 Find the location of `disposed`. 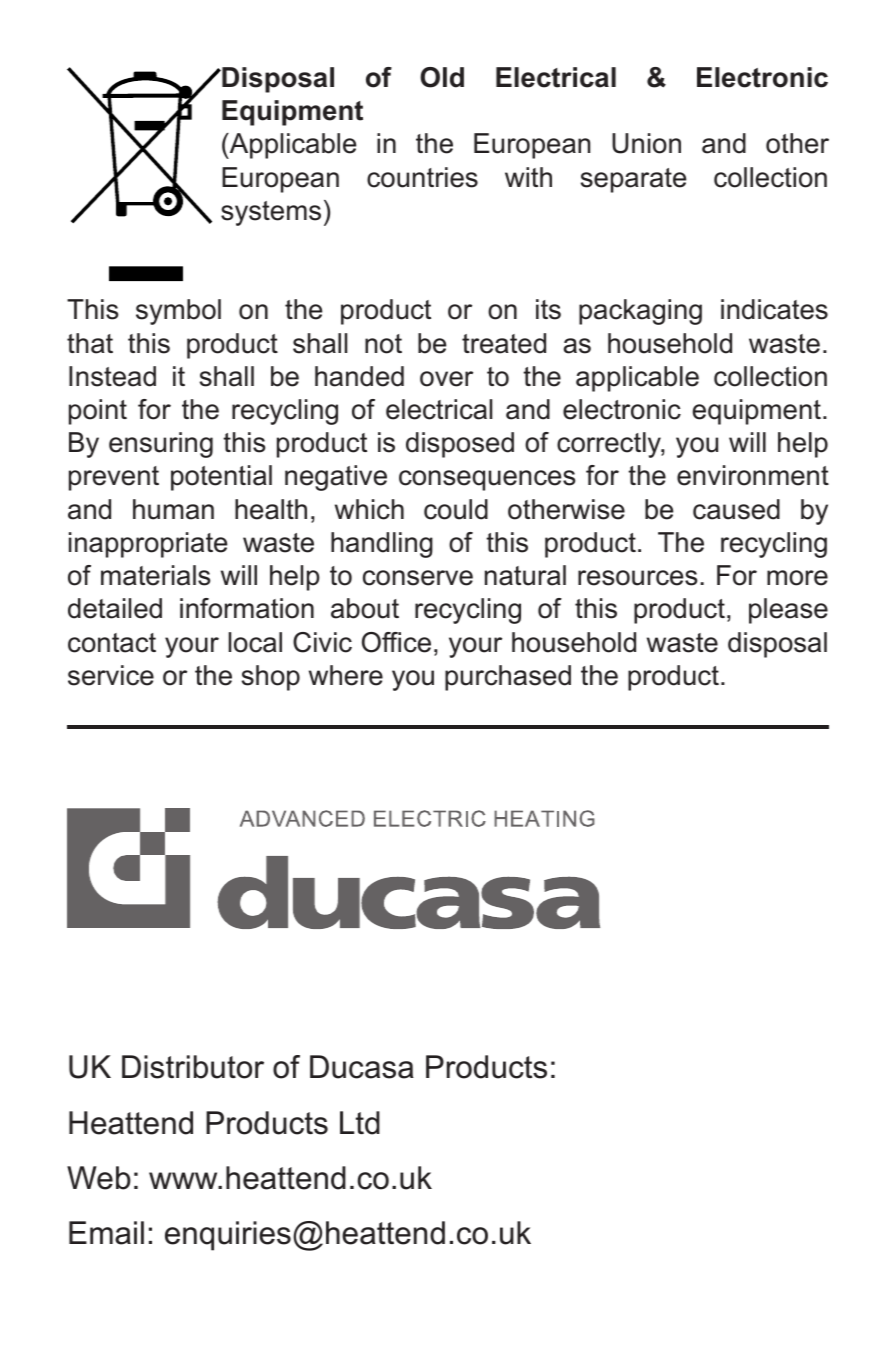

disposed is located at coordinates (460, 445).
